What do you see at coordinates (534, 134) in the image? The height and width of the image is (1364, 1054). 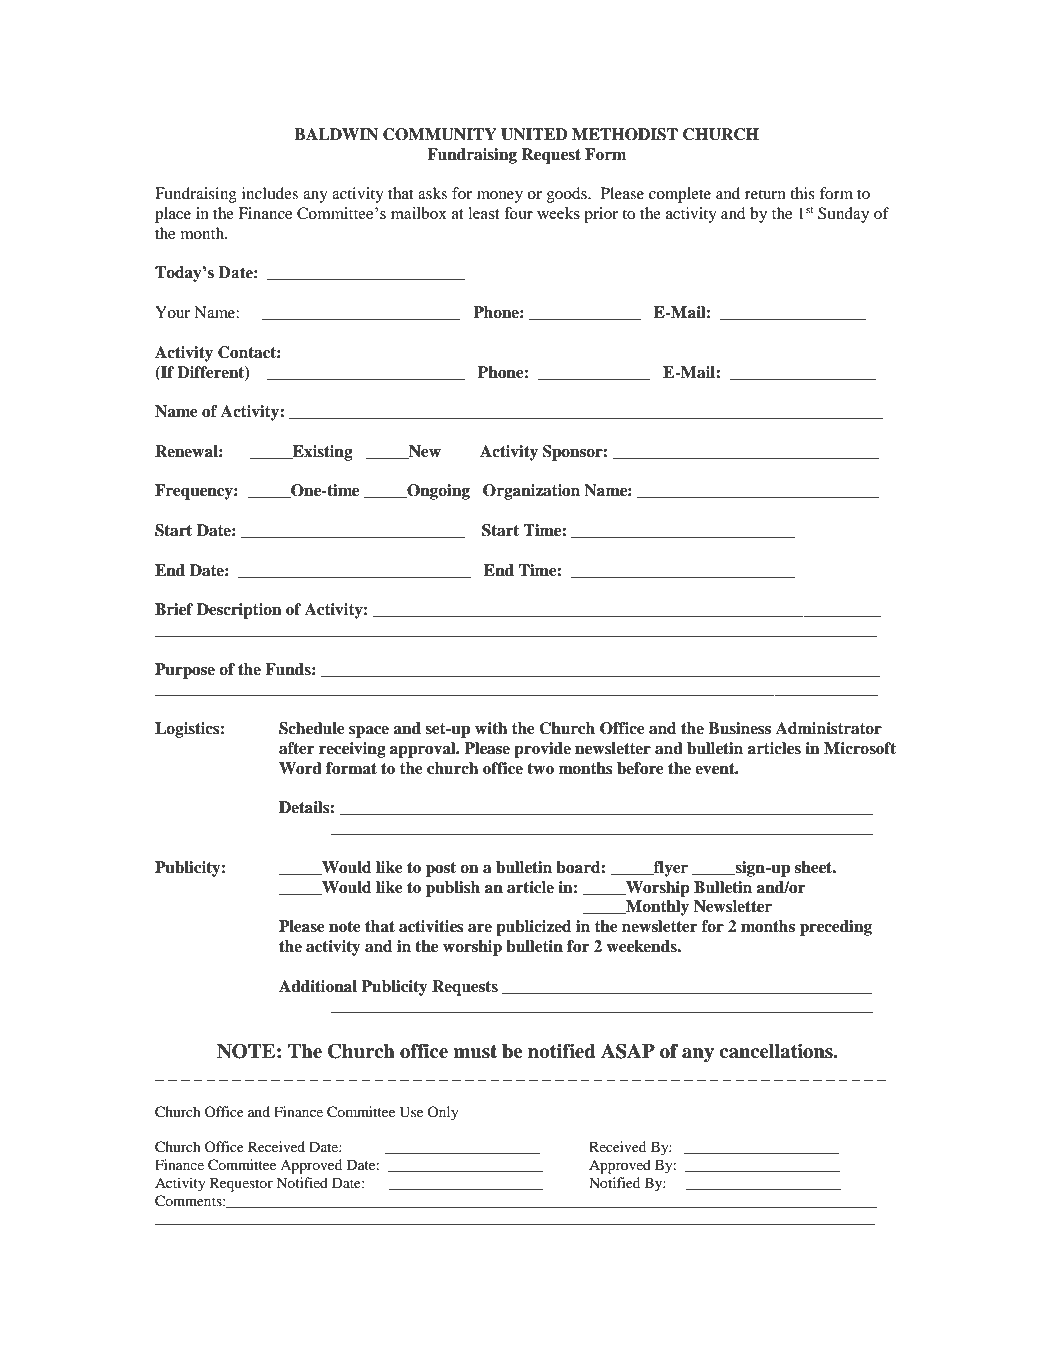 I see `UNITED` at bounding box center [534, 134].
